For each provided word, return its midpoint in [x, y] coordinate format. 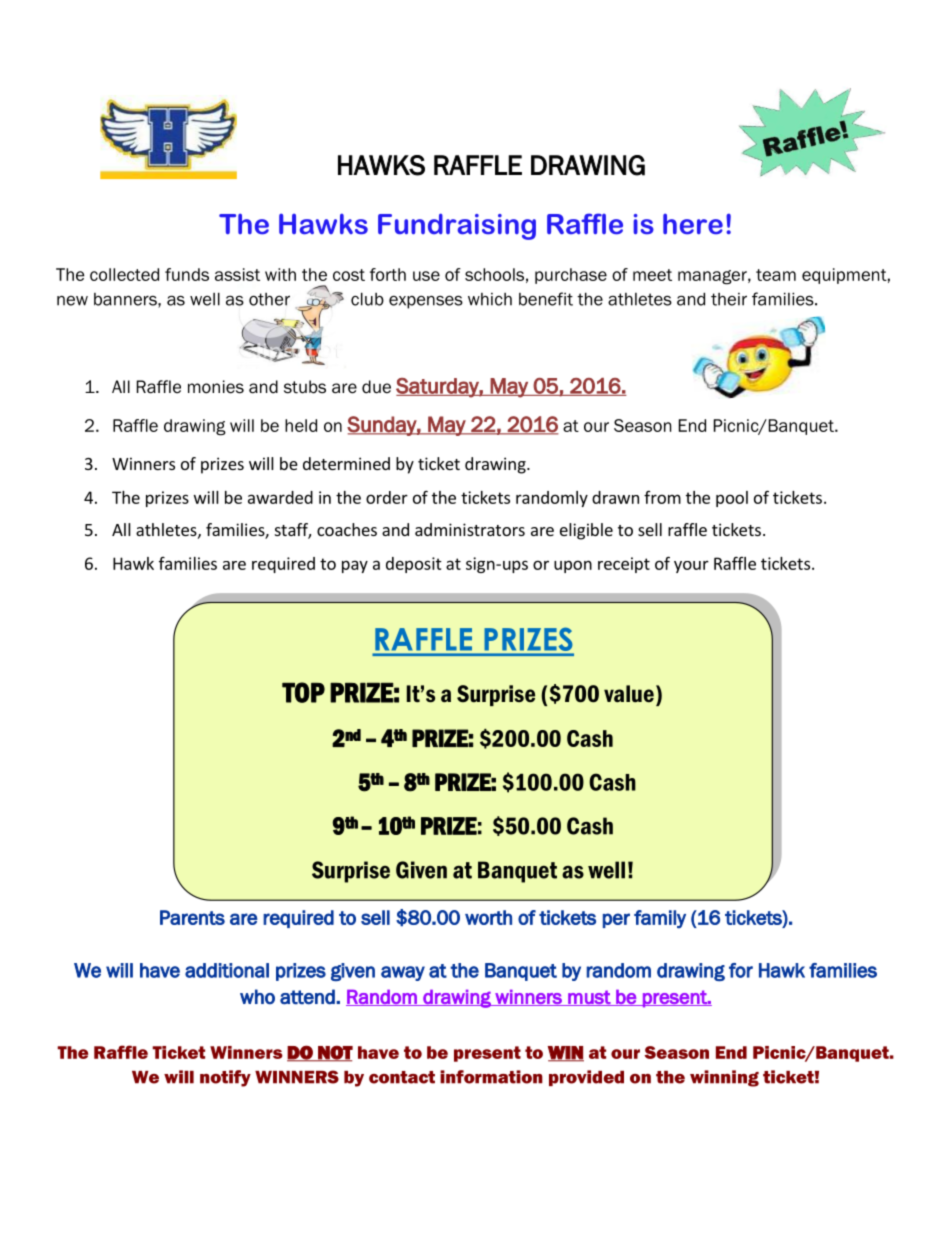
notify [225, 1078]
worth [488, 917]
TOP [303, 692]
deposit [414, 565]
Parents [192, 917]
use [426, 276]
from [662, 497]
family [660, 919]
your [691, 566]
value [629, 694]
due [376, 387]
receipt [624, 565]
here [693, 224]
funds [187, 274]
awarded [280, 497]
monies [216, 387]
